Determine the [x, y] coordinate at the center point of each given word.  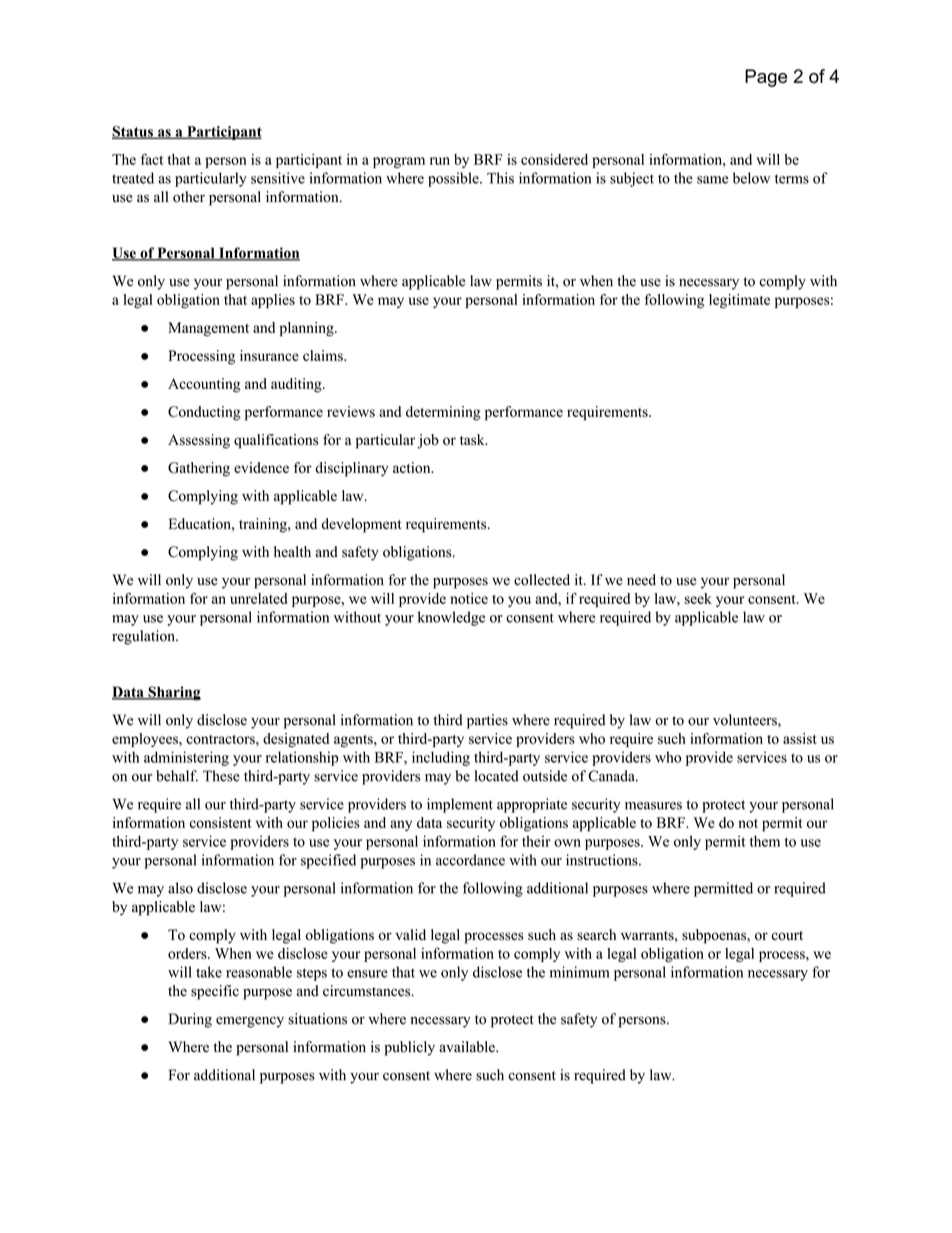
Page [766, 78]
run [440, 161]
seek [698, 598]
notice [469, 598]
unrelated [258, 598]
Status [133, 132]
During [190, 1020]
